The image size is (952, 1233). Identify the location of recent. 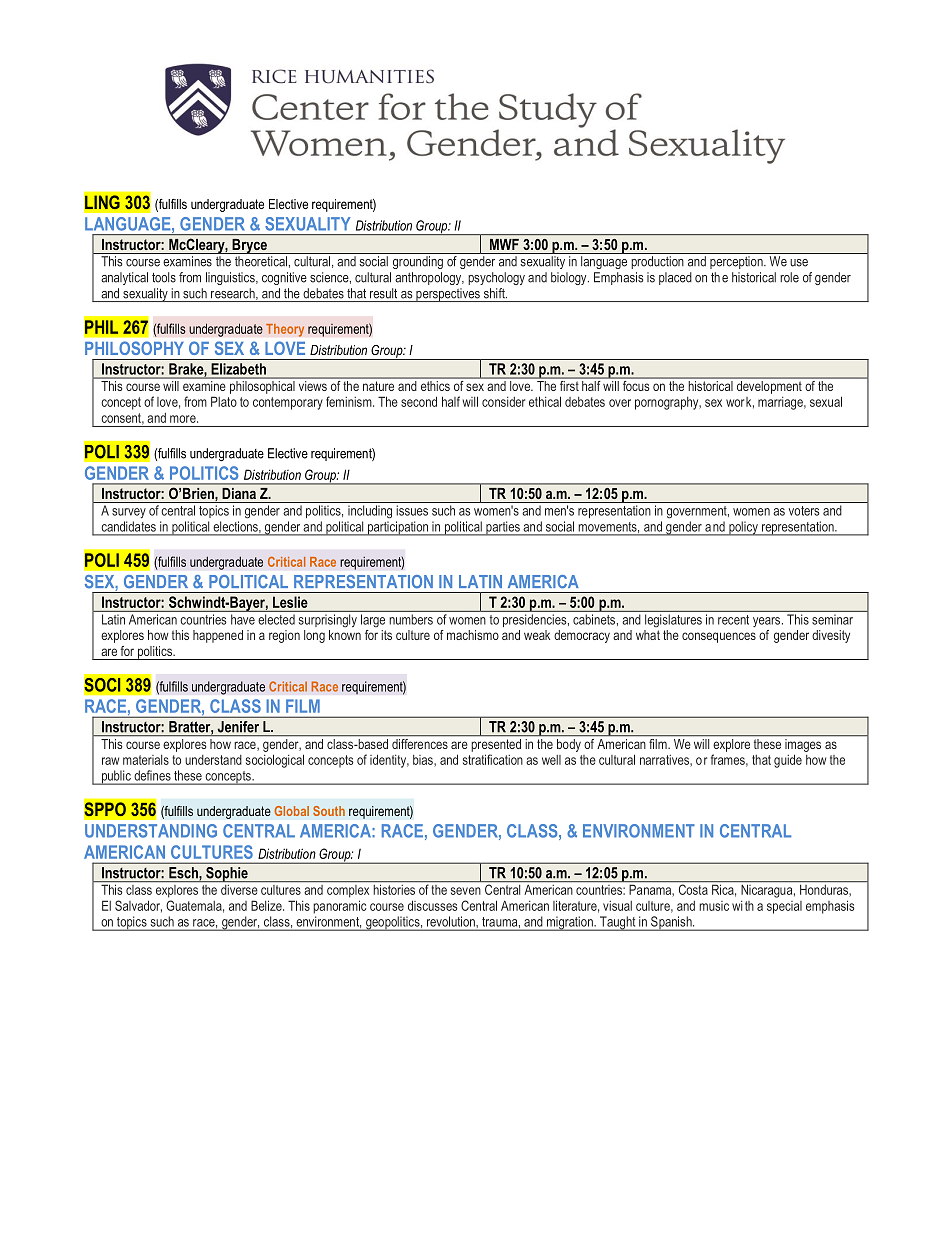
(733, 620).
